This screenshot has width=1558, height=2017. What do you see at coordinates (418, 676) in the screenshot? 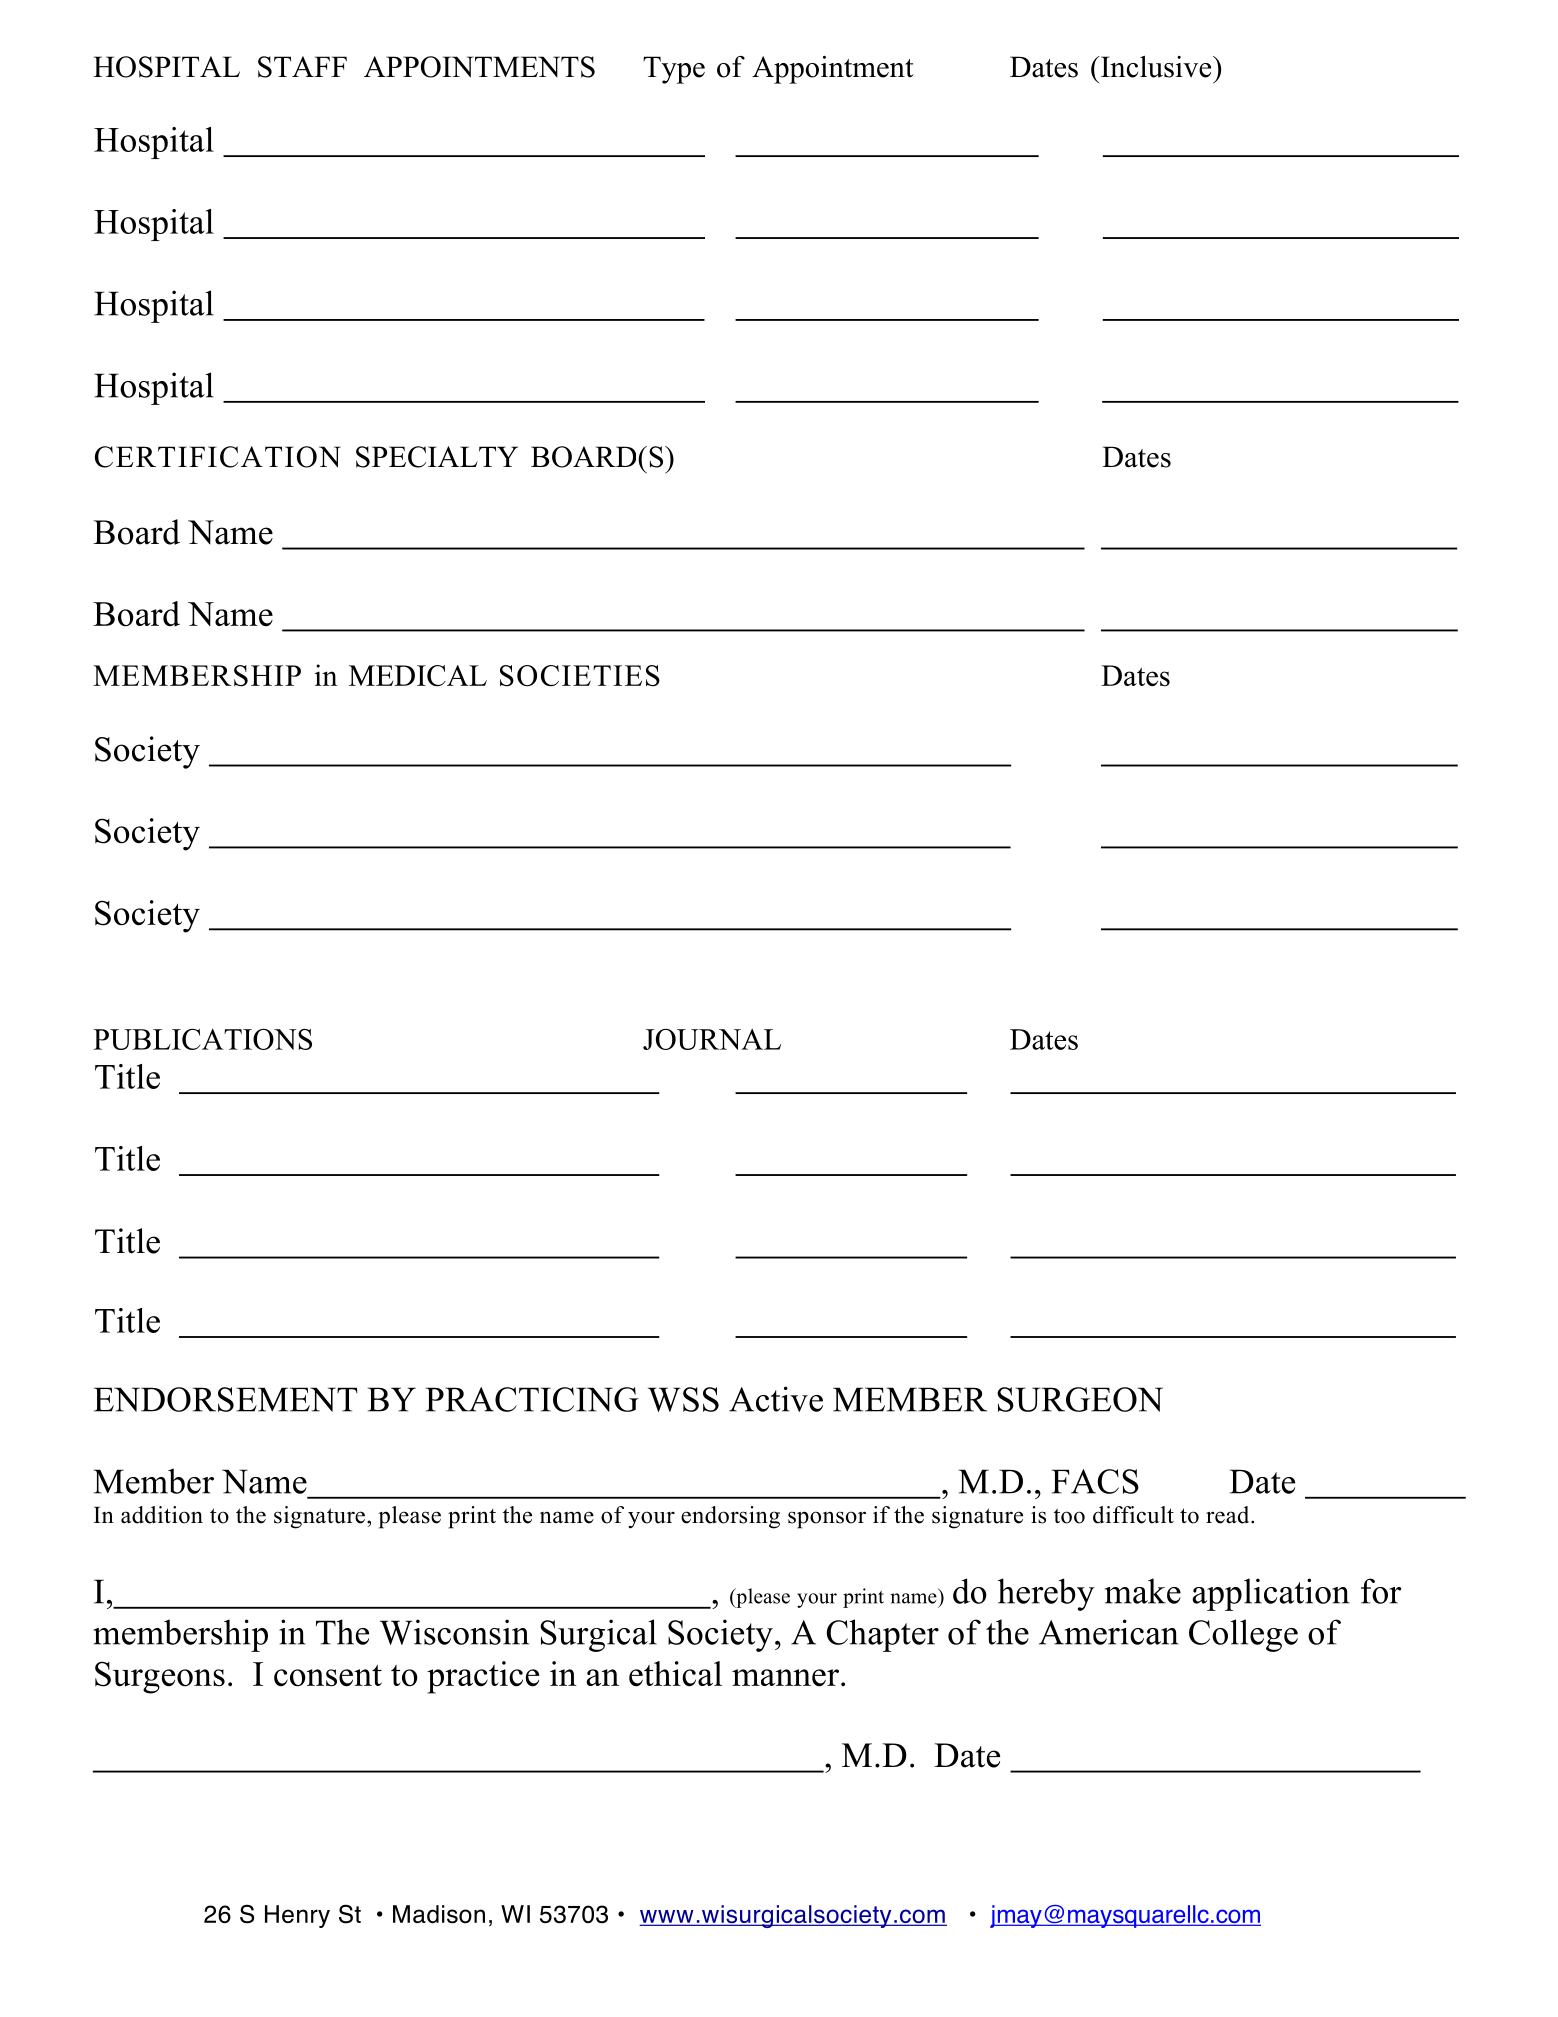
I see `MEDICAL` at bounding box center [418, 676].
